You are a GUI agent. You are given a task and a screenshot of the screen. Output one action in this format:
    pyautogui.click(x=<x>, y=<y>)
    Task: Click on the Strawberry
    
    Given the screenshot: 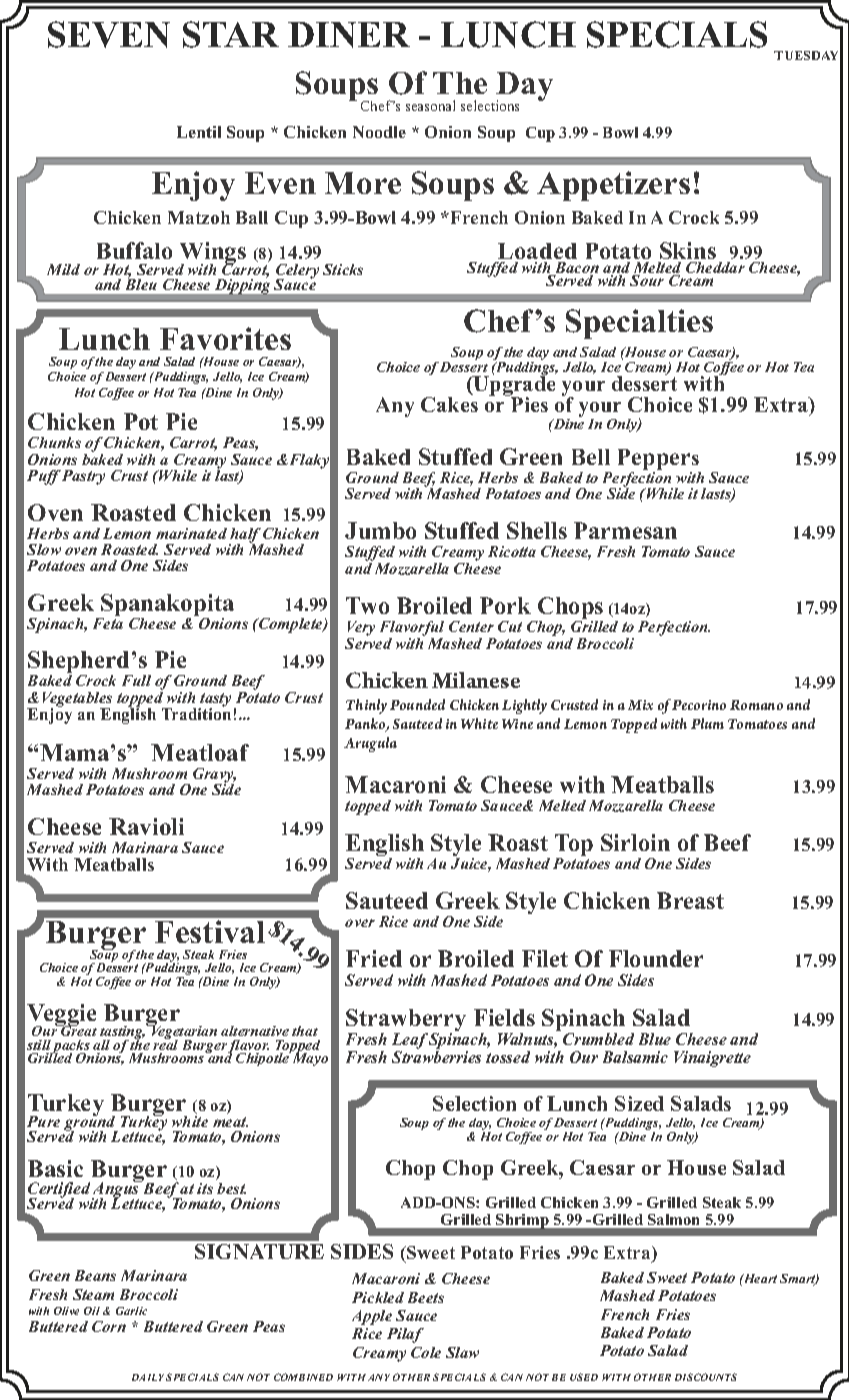 What is the action you would take?
    pyautogui.click(x=406, y=1022)
